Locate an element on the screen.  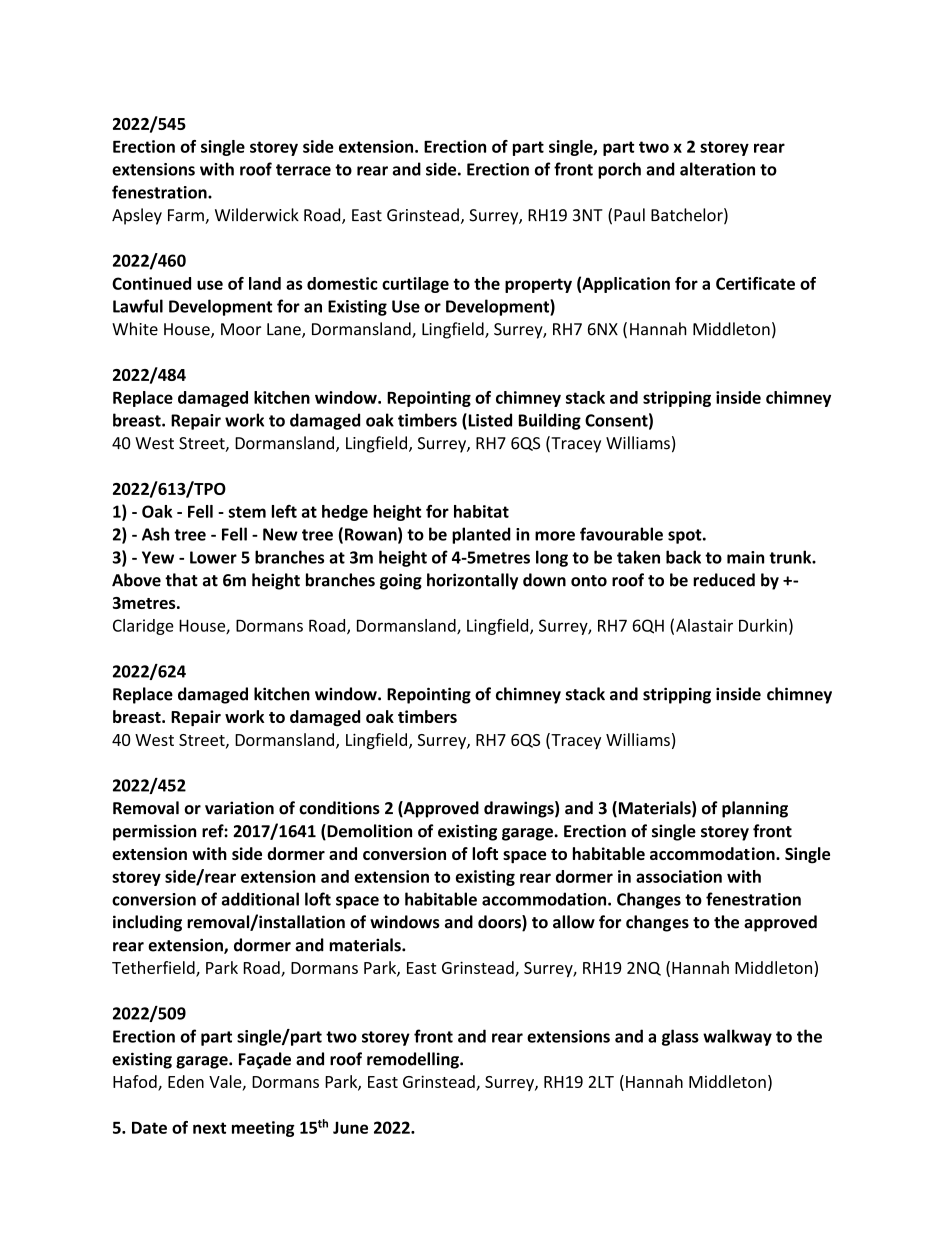
Farm is located at coordinates (187, 216).
